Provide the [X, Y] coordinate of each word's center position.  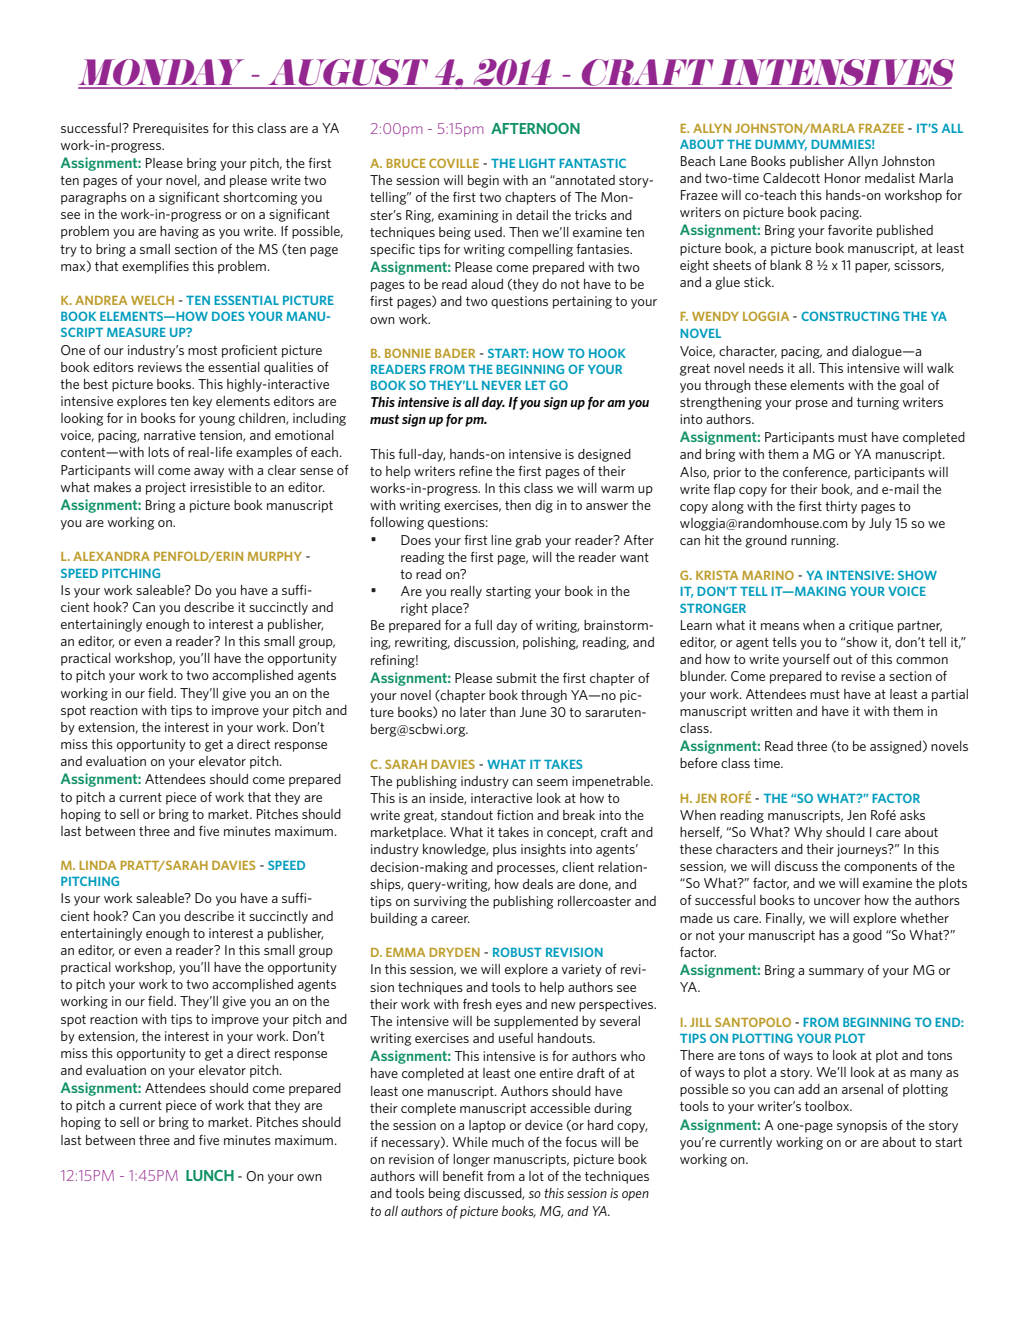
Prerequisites [171, 129]
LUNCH [210, 1175]
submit [516, 678]
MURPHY [275, 556]
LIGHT [537, 163]
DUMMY [781, 145]
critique [871, 626]
